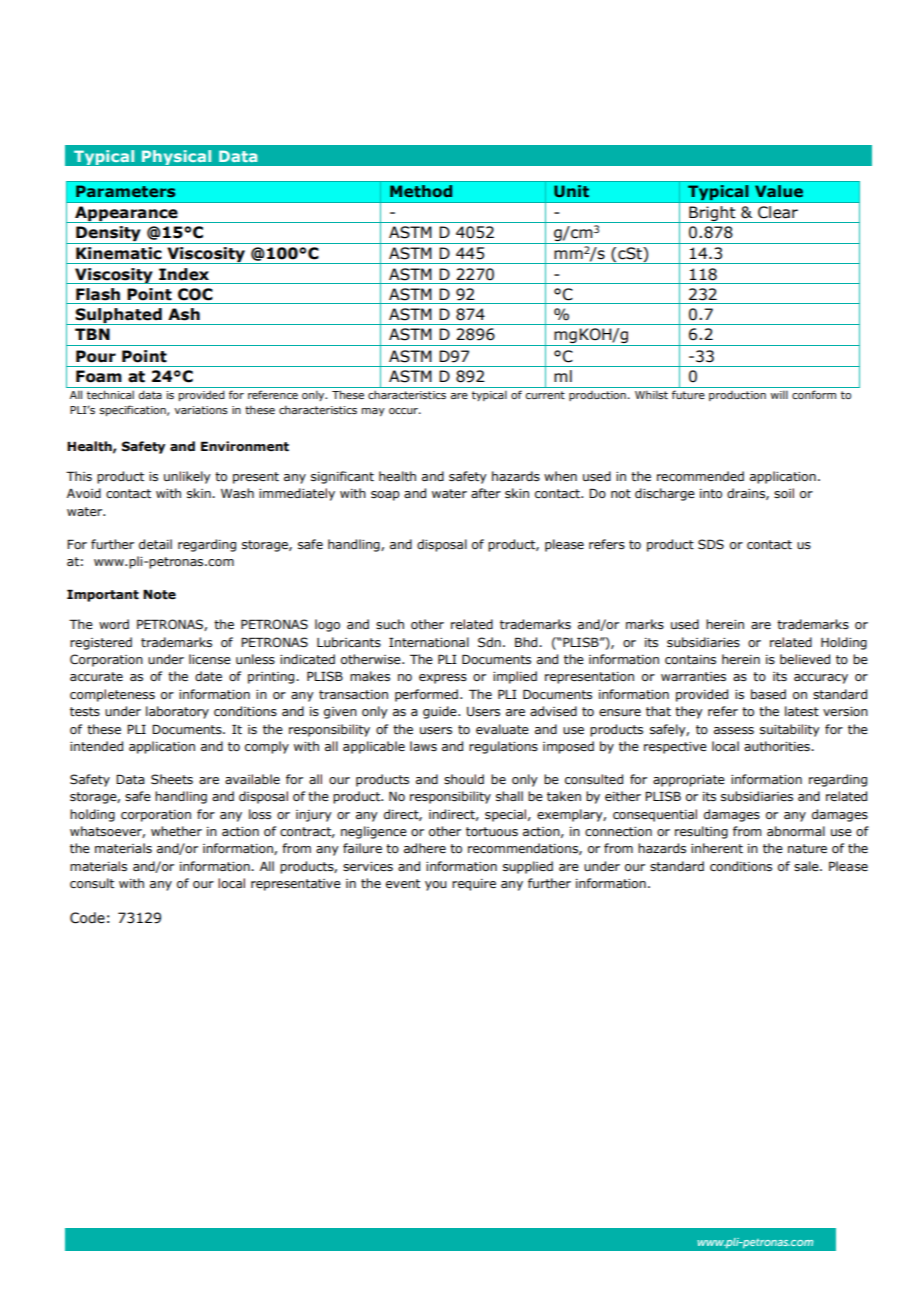  What do you see at coordinates (807, 866) in the screenshot?
I see `sale` at bounding box center [807, 866].
